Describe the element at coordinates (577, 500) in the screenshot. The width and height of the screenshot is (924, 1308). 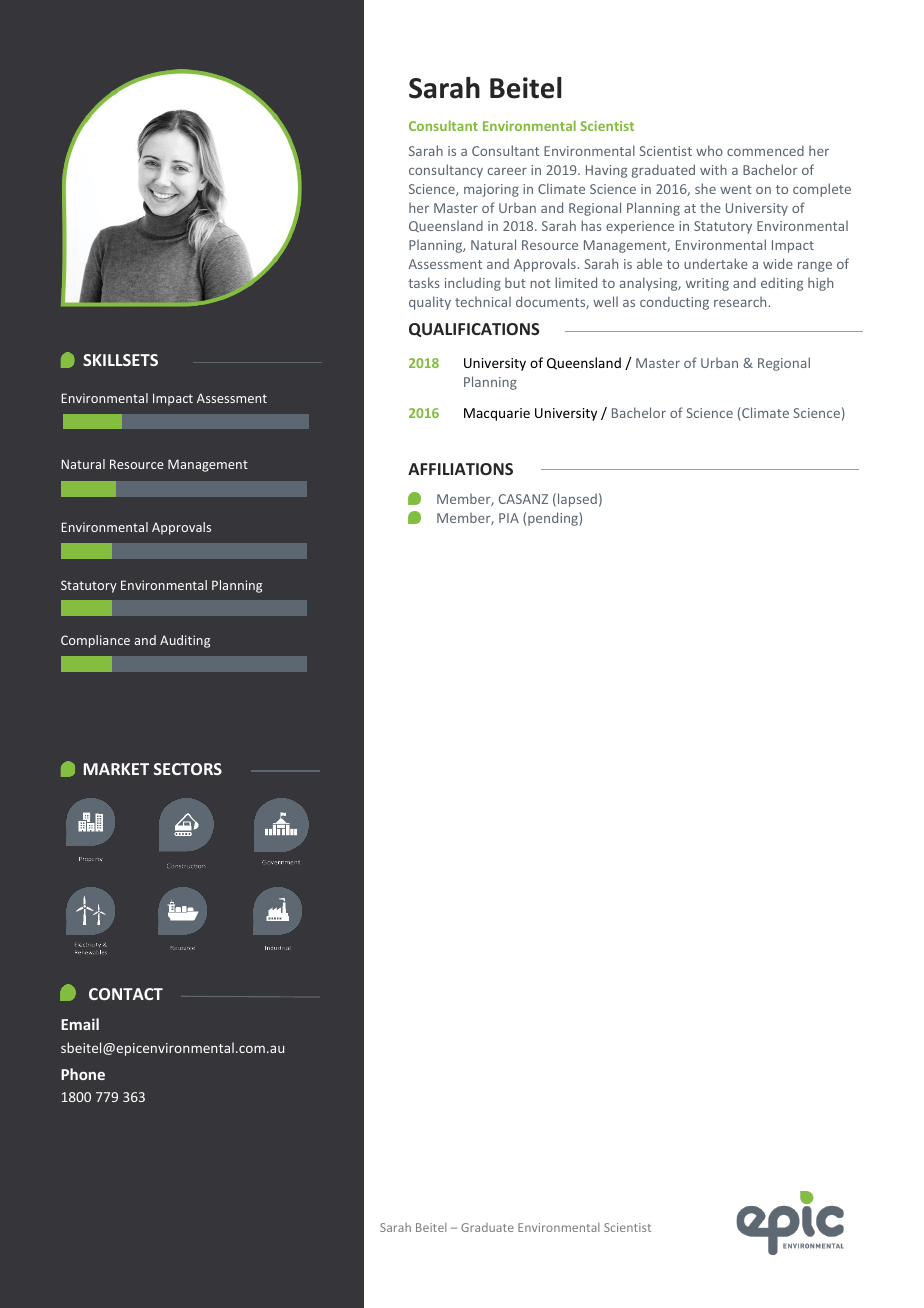
I see `lapsed` at that location.
